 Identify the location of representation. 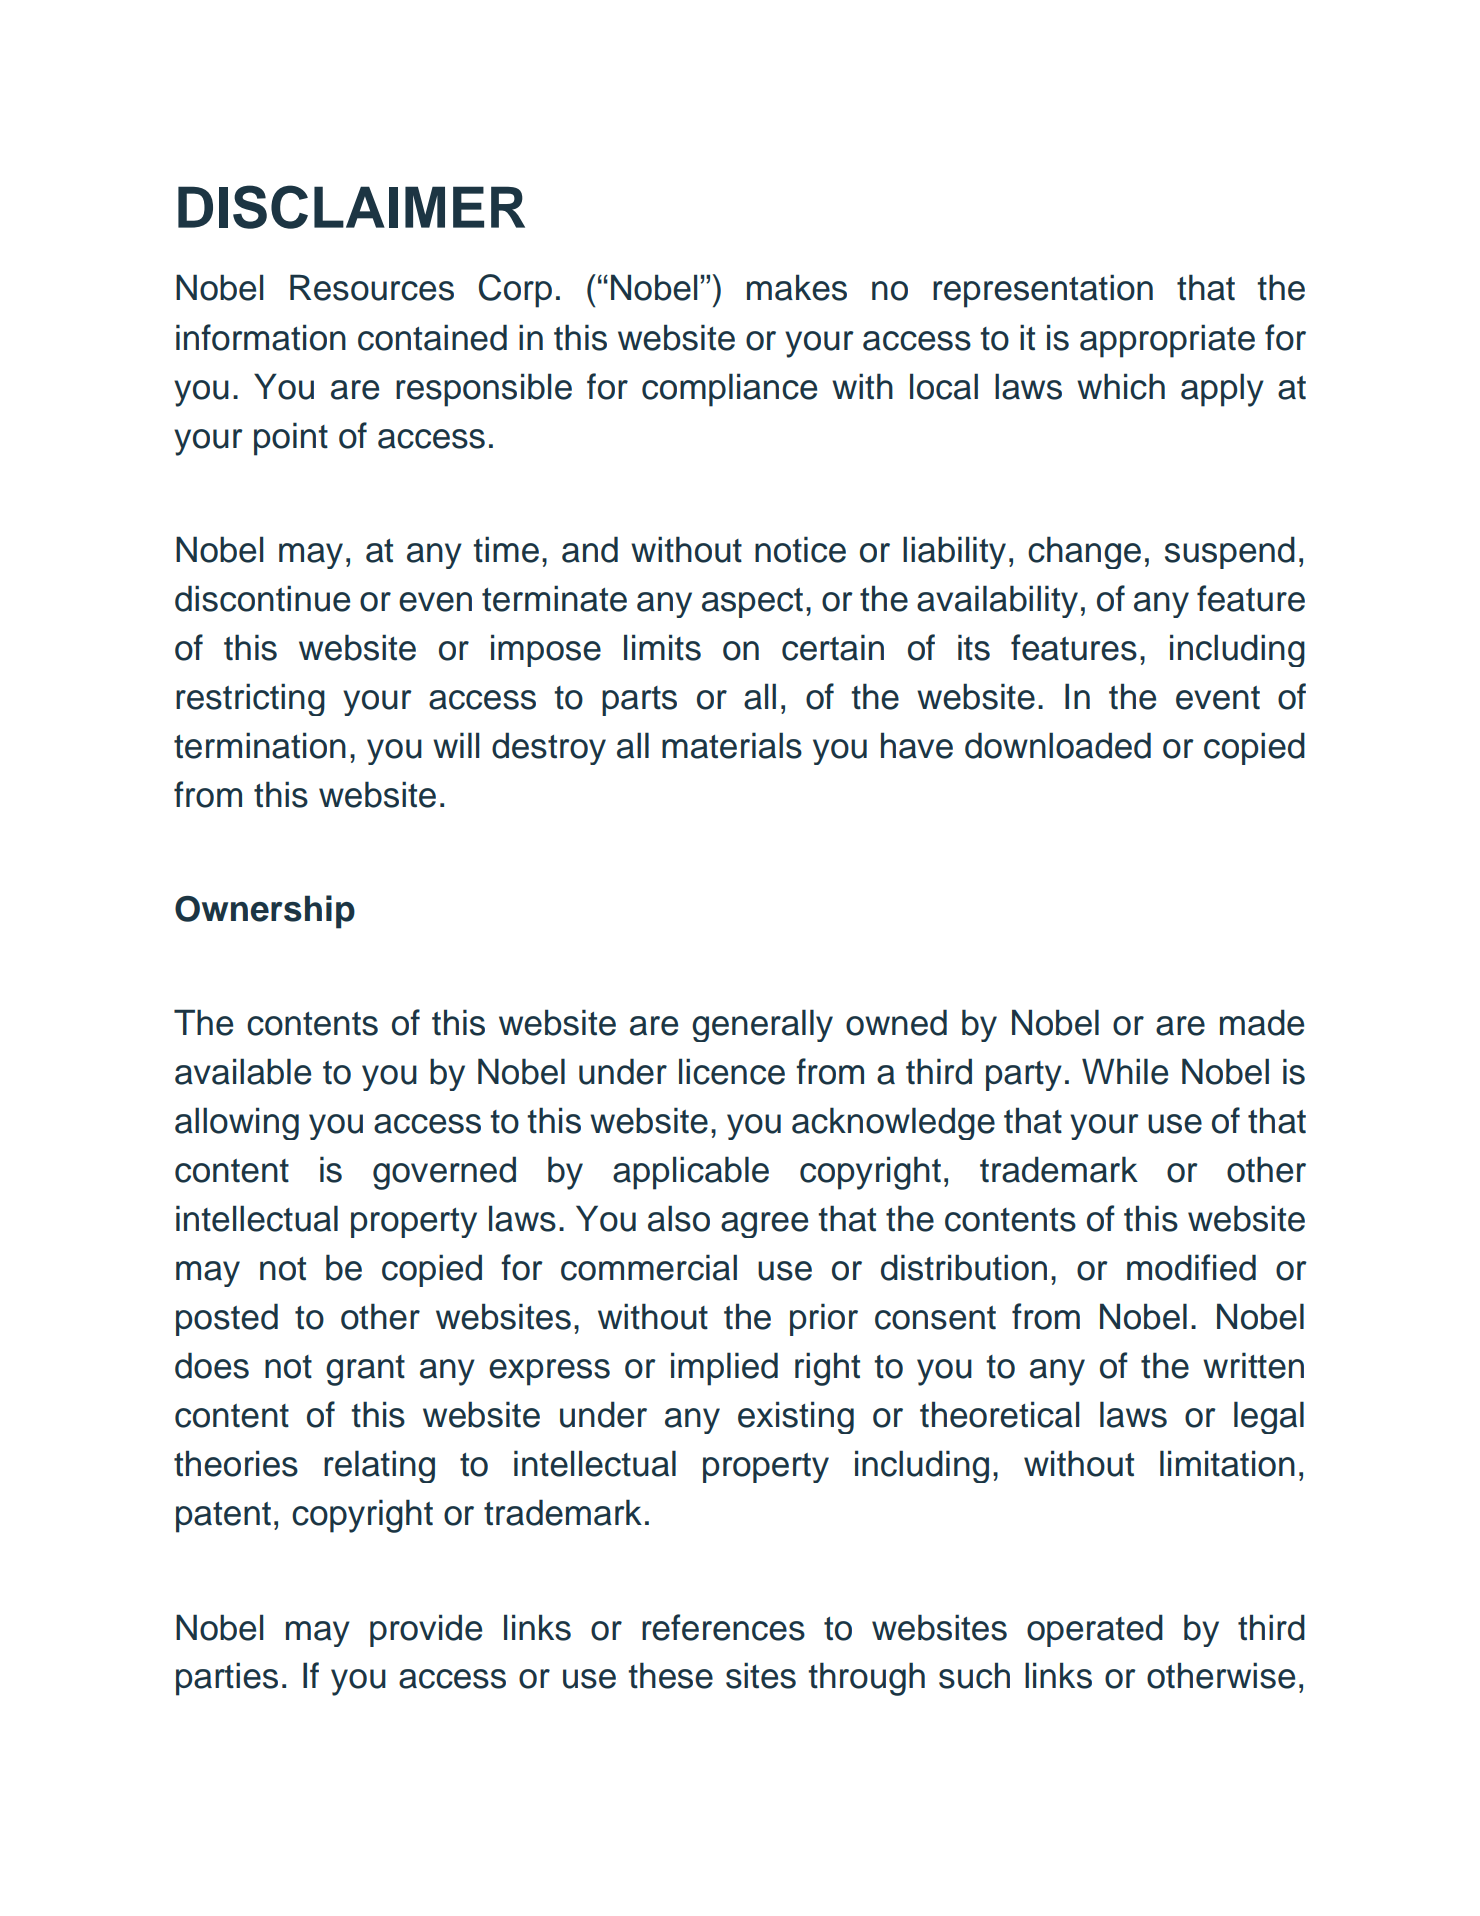
(1043, 291).
